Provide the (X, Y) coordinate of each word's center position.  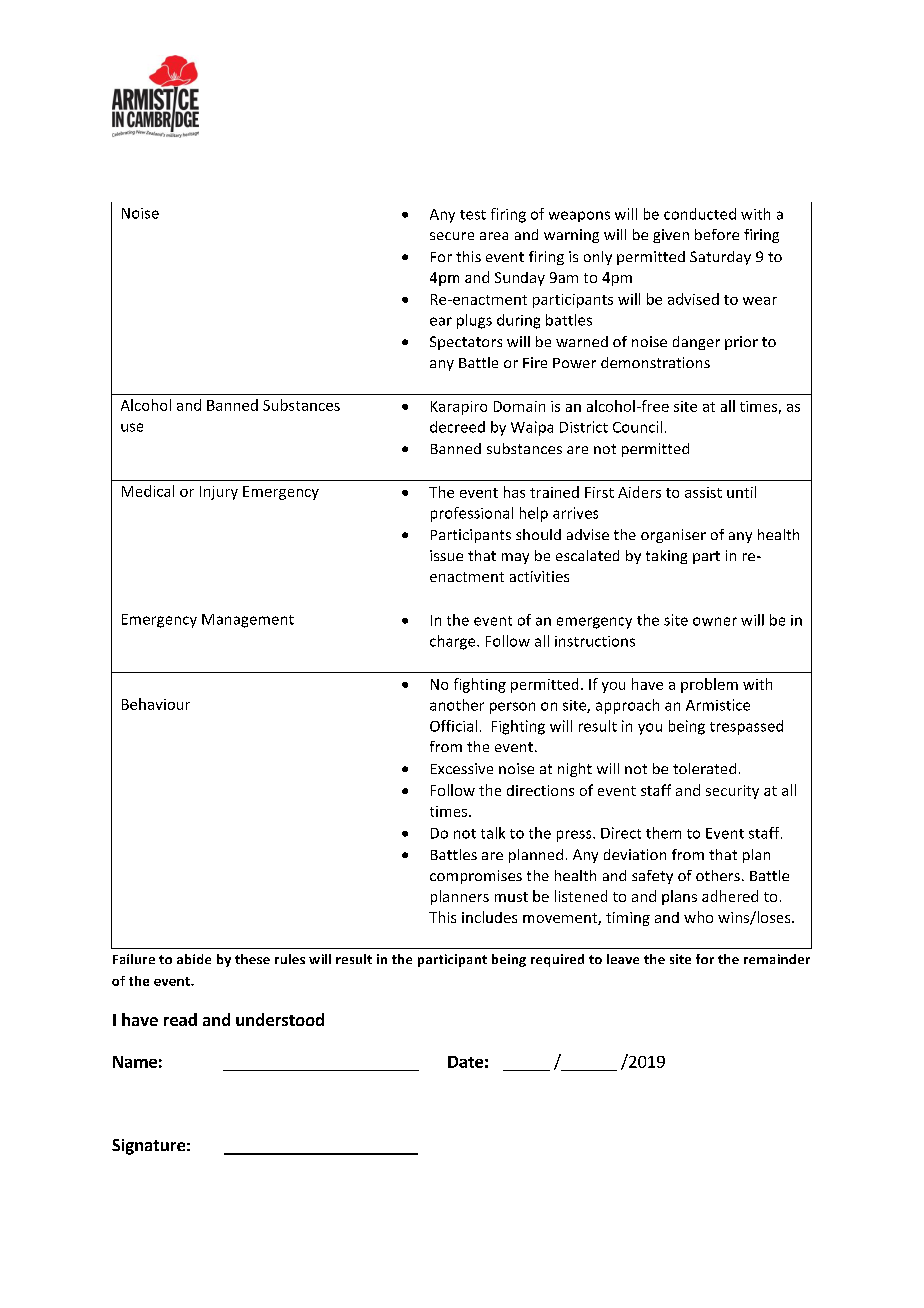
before (717, 234)
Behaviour (156, 704)
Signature (148, 1147)
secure (452, 236)
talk (493, 833)
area (494, 236)
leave (623, 959)
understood (280, 1019)
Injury (219, 493)
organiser (673, 536)
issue (446, 555)
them (663, 833)
